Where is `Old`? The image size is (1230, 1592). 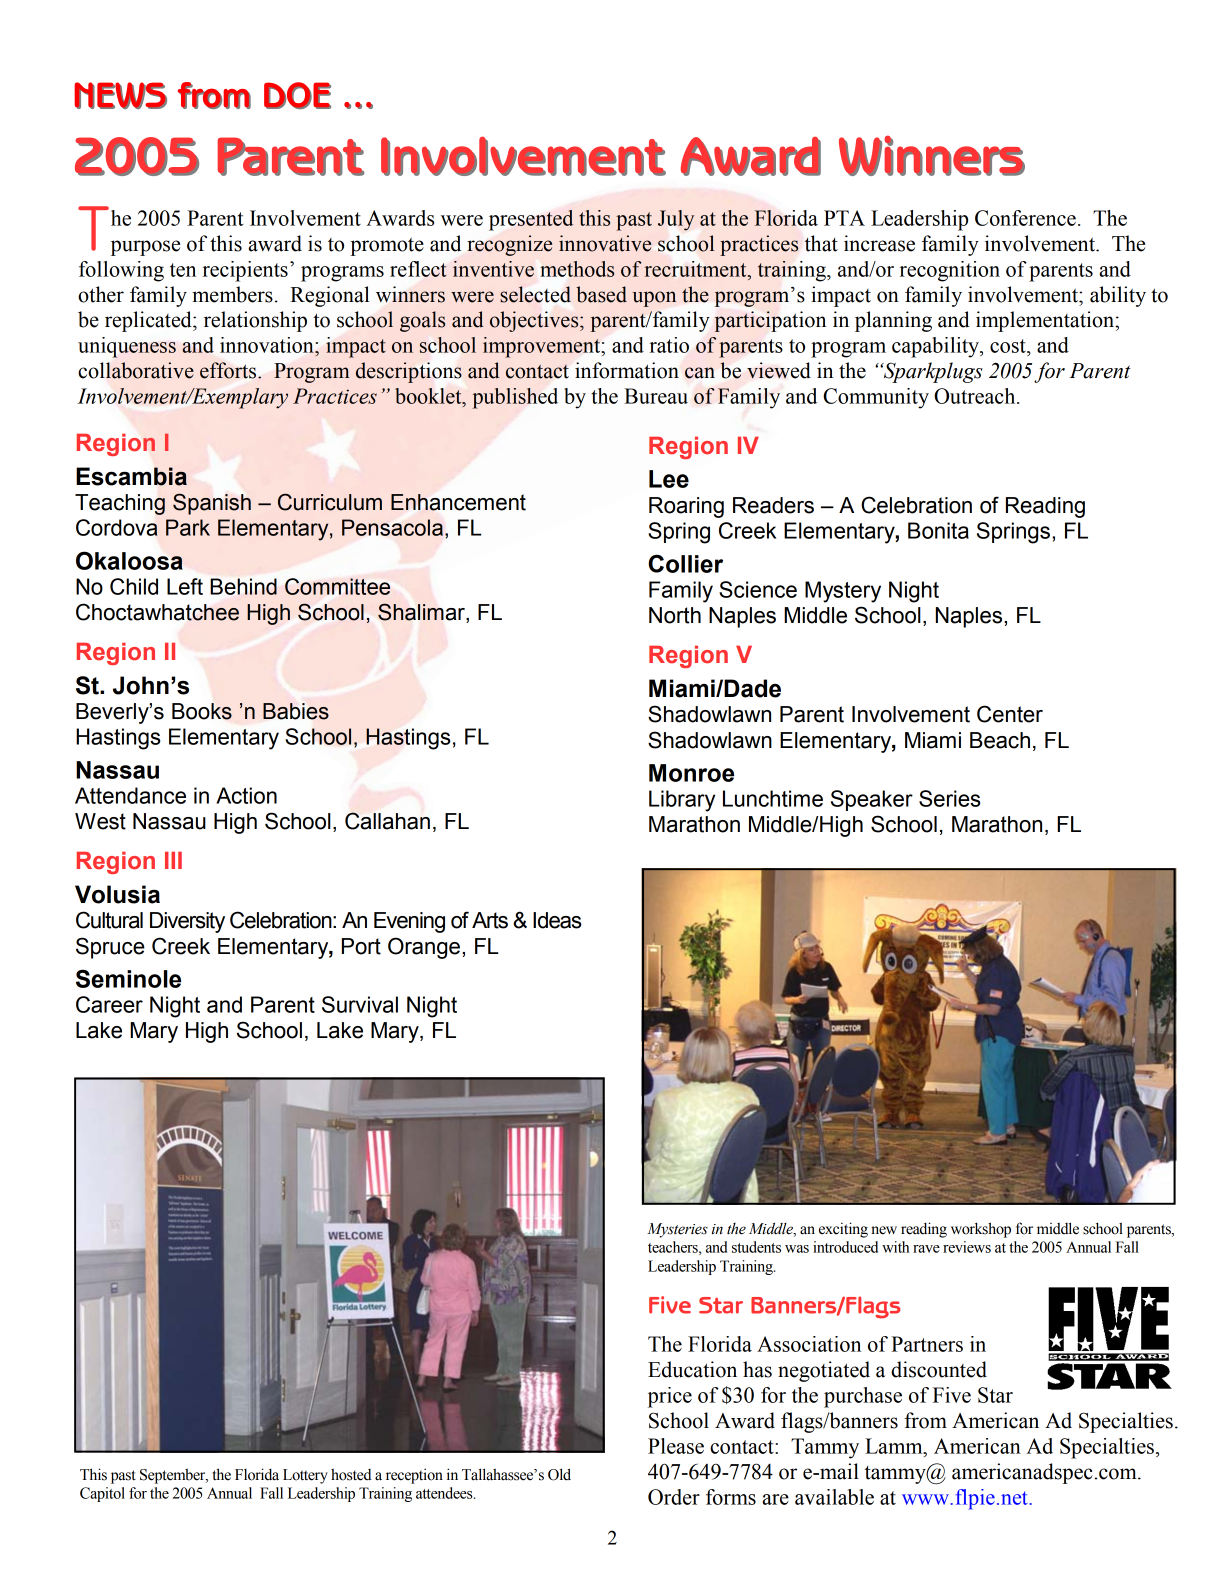
Old is located at coordinates (559, 1474).
